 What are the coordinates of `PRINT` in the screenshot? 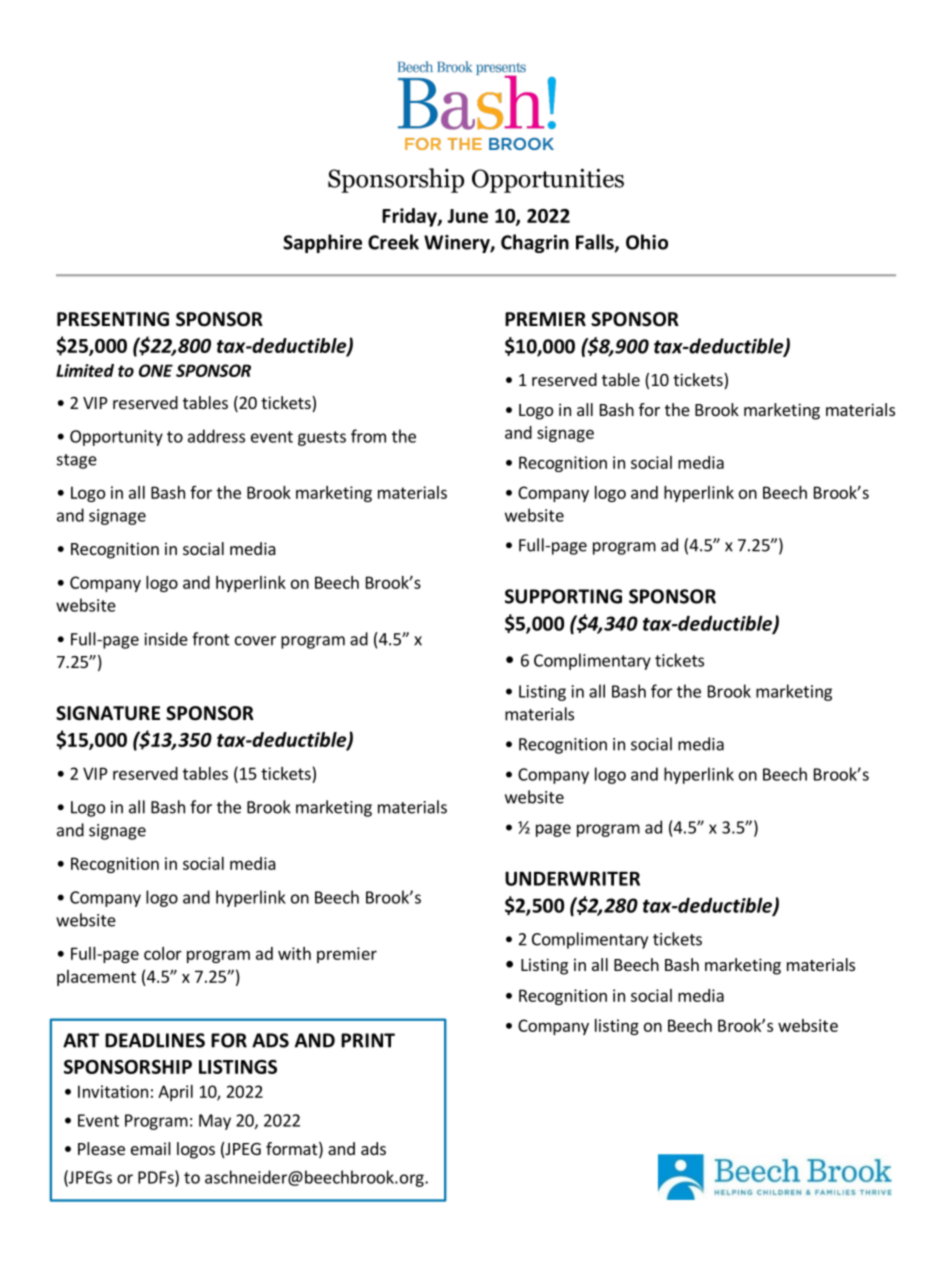 It's located at (368, 1040).
